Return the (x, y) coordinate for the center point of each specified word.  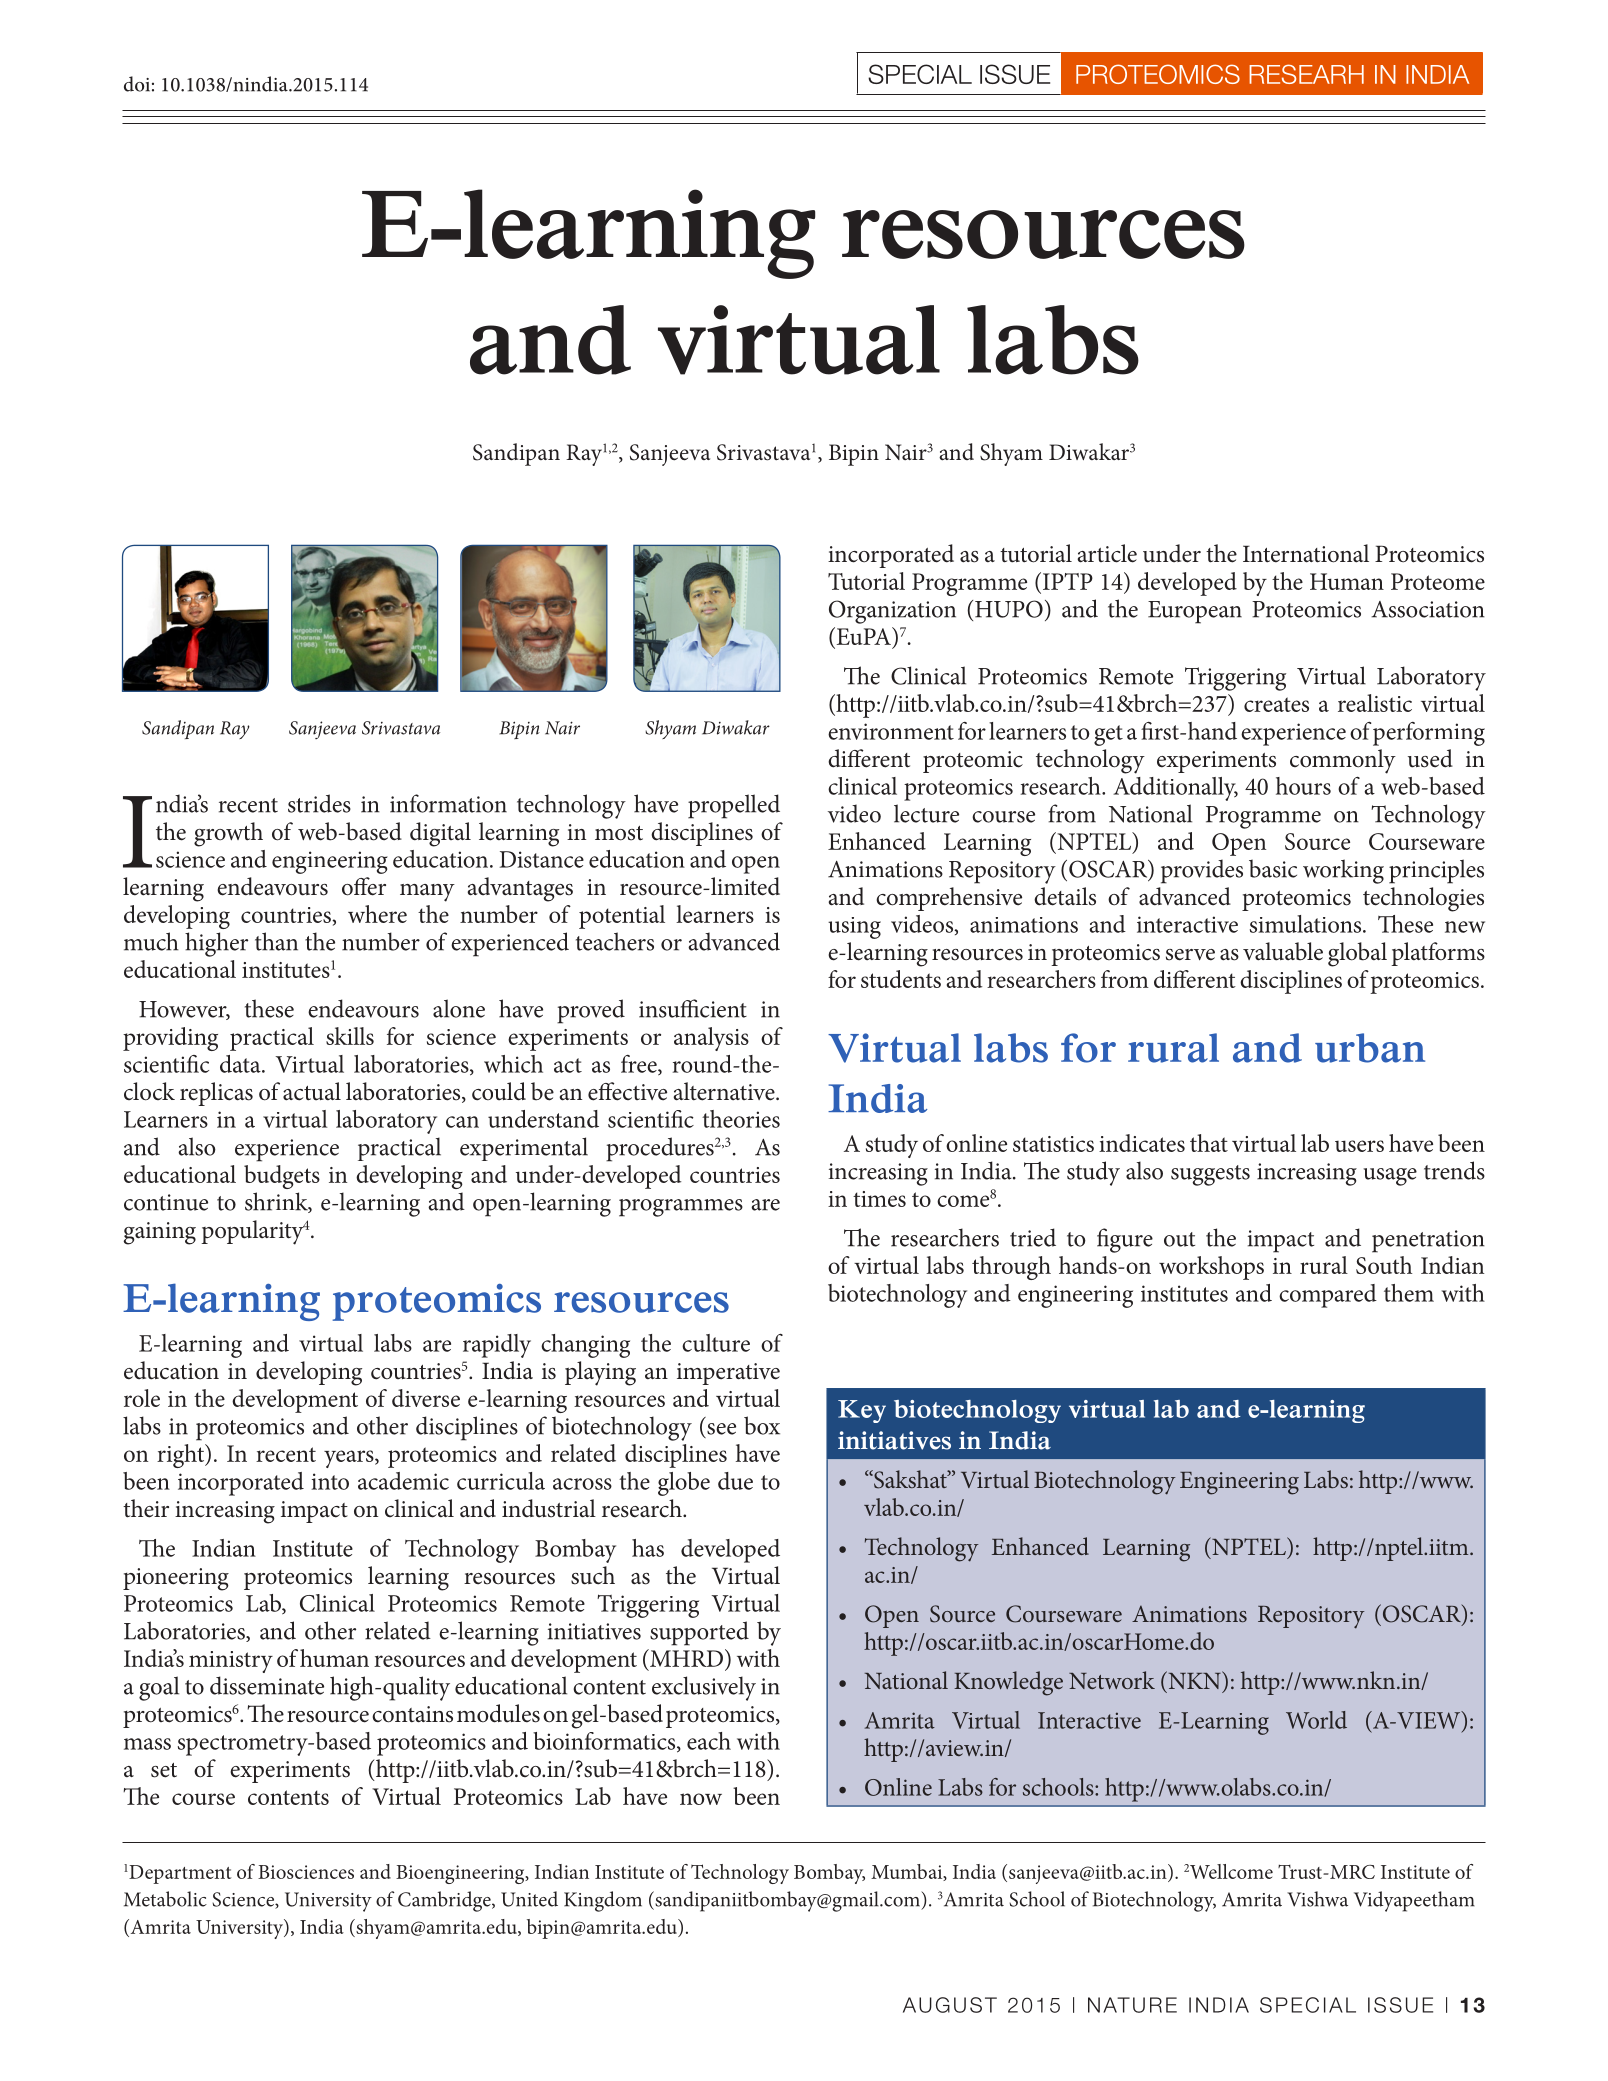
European (1195, 612)
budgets (282, 1177)
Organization (892, 612)
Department (179, 1874)
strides (319, 803)
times (879, 1199)
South (1384, 1265)
